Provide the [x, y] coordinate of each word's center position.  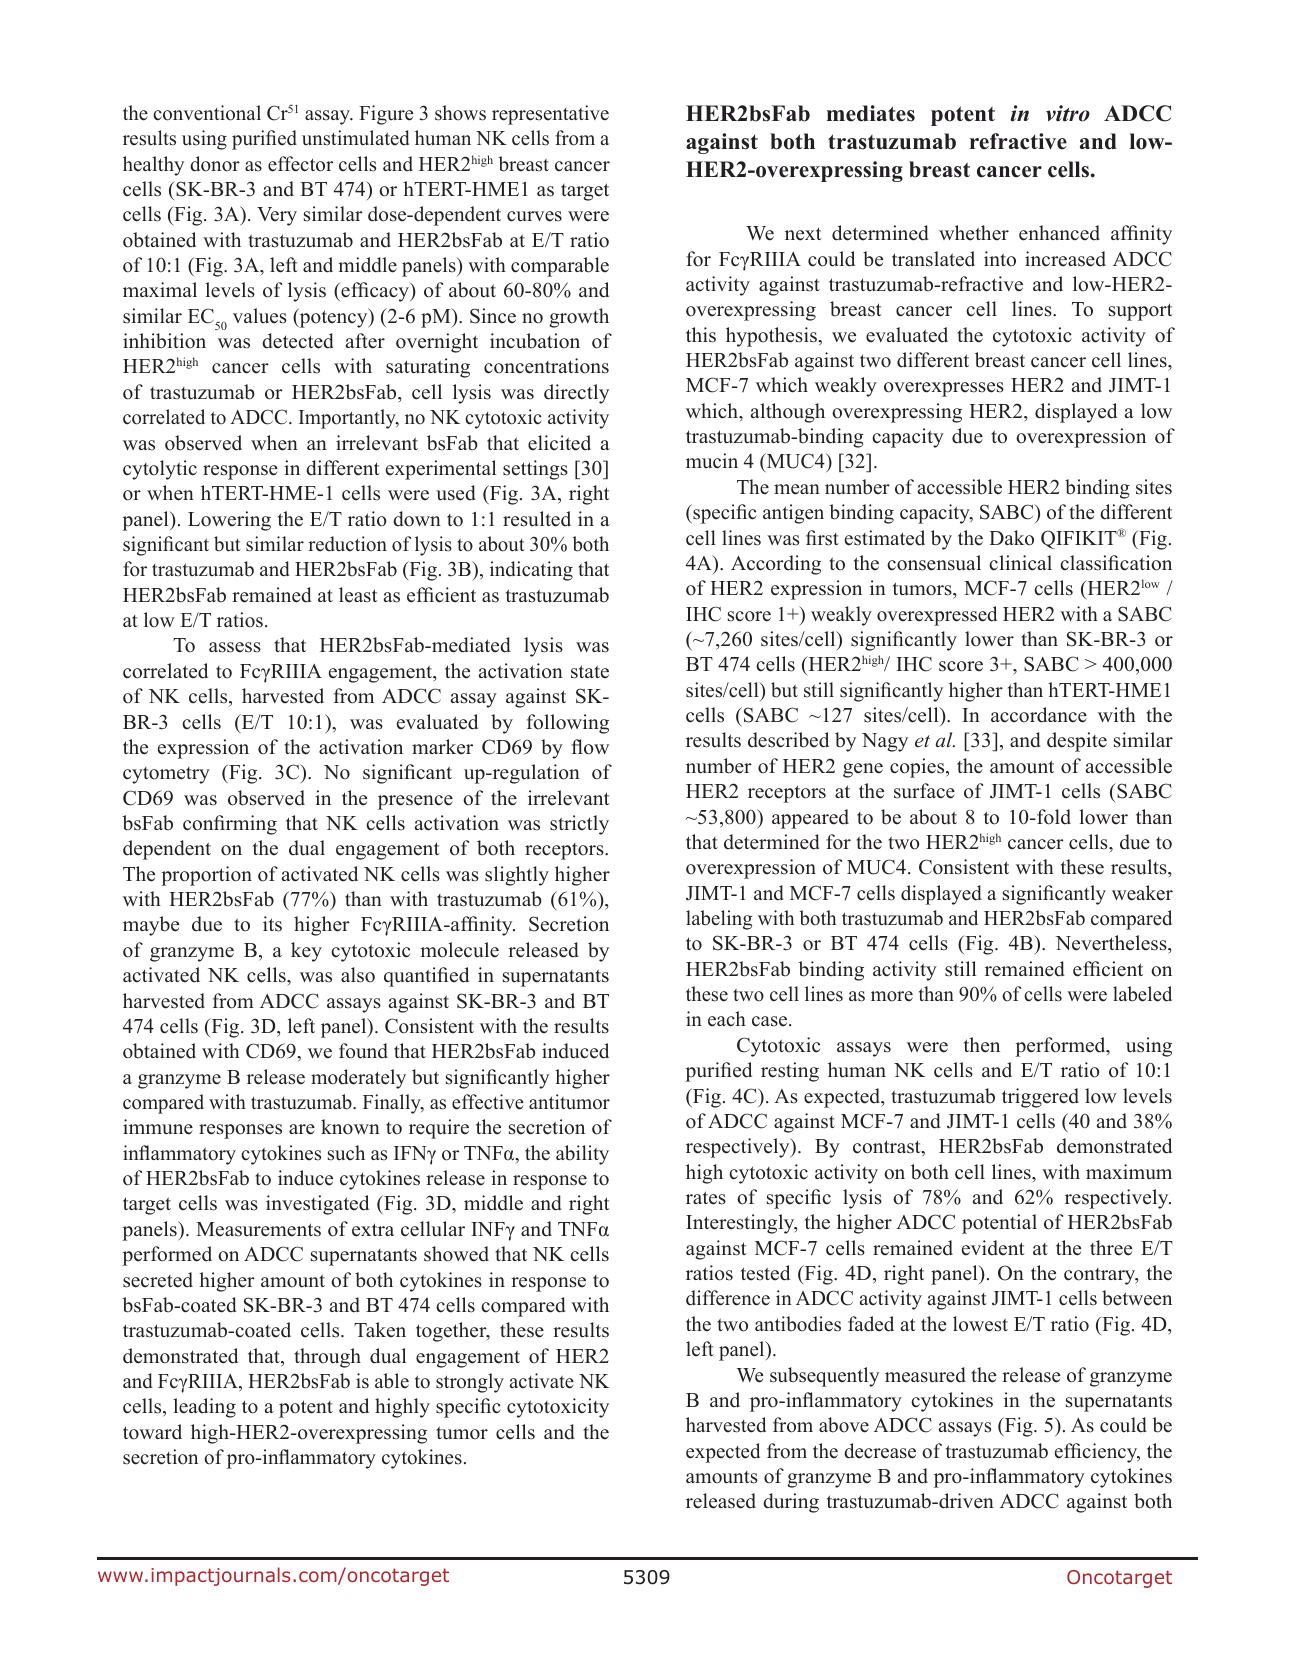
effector [300, 164]
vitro [1068, 113]
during [791, 1503]
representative [550, 115]
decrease [880, 1451]
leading [204, 1408]
